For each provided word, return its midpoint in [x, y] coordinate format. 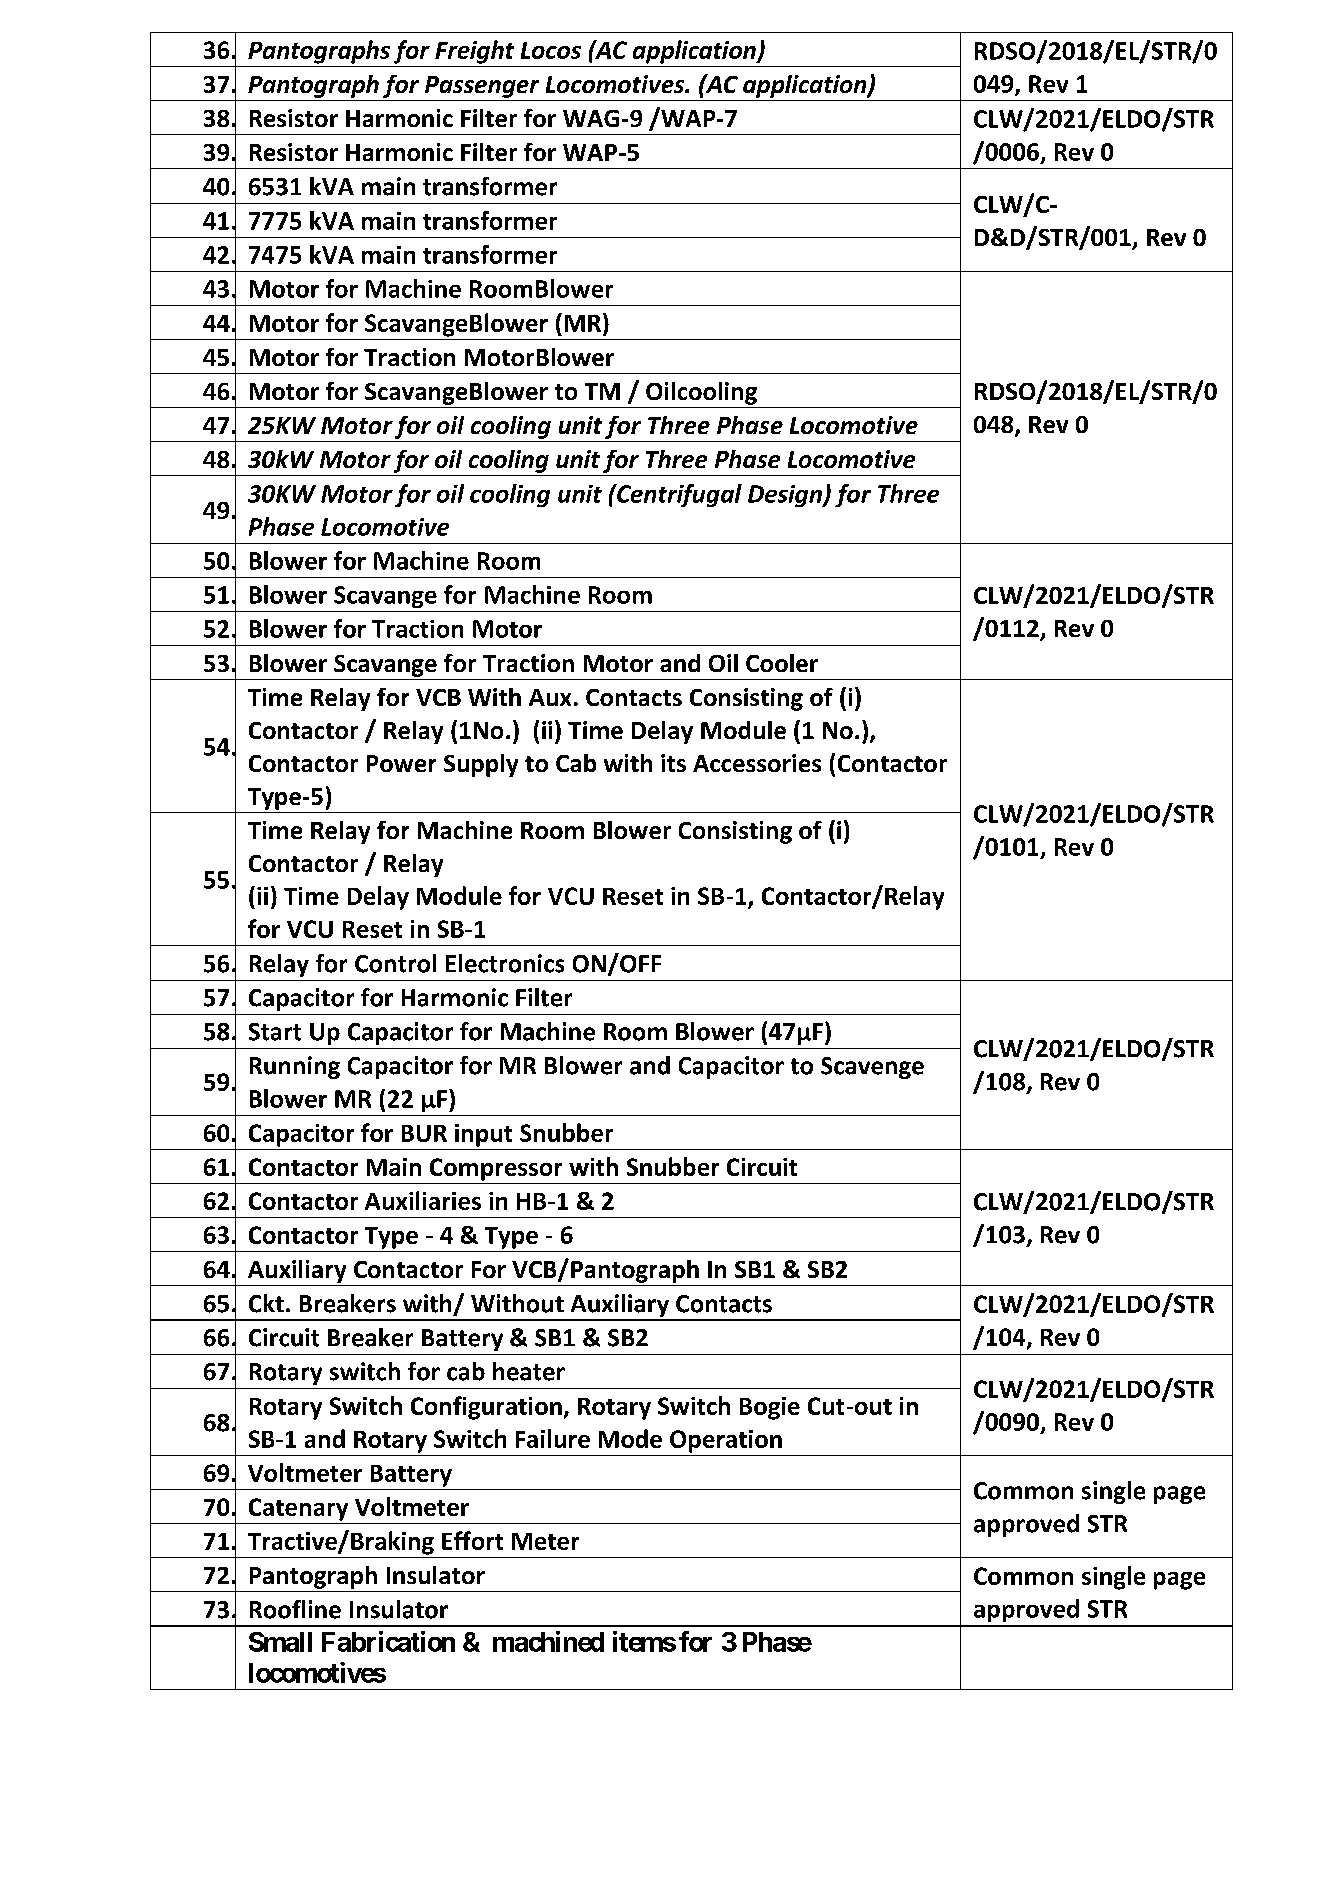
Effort [472, 1540]
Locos [551, 50]
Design [786, 496]
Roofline [295, 1609]
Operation [726, 1441]
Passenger [482, 87]
